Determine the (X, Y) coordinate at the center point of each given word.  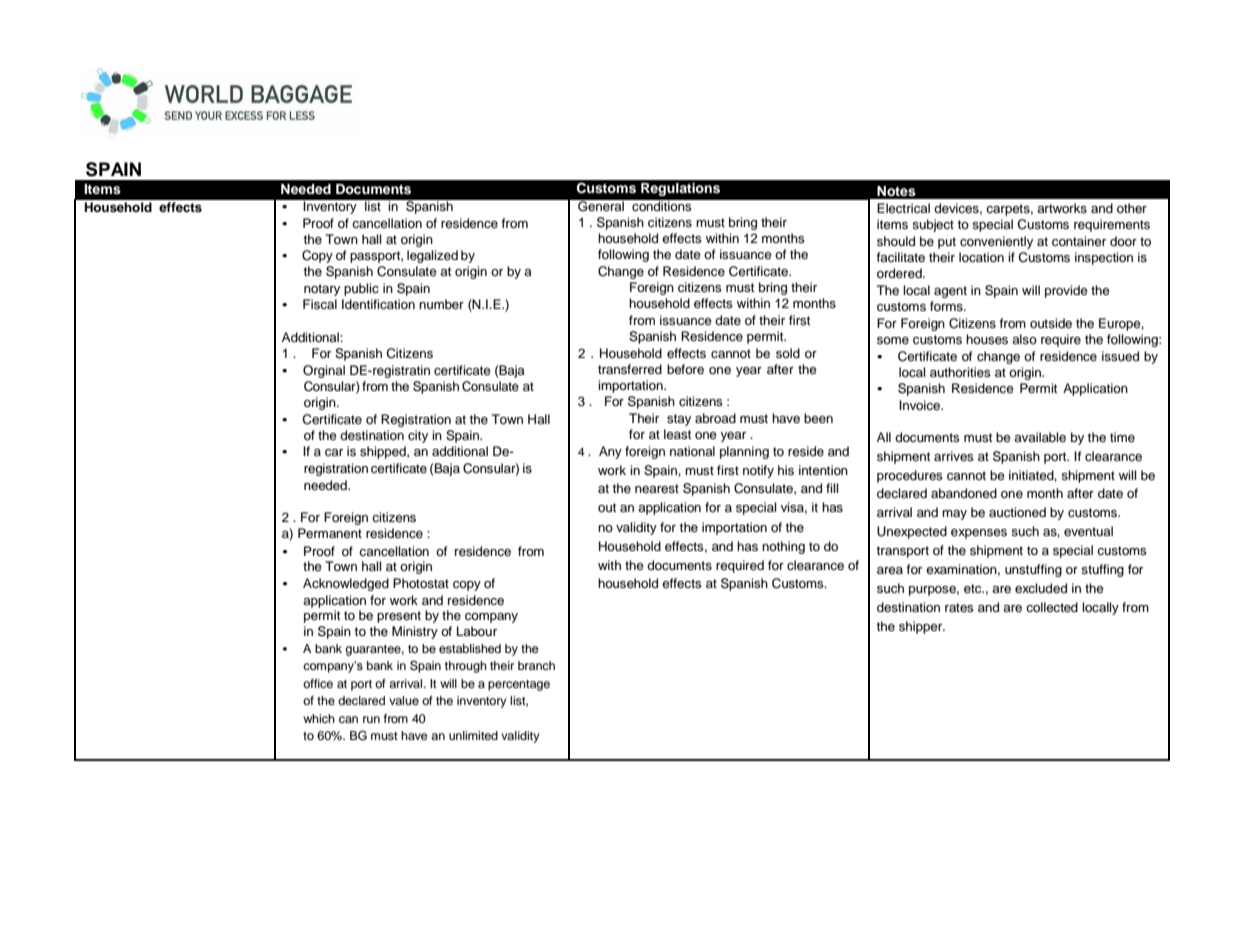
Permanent (330, 533)
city (418, 436)
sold (788, 353)
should (896, 241)
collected (1052, 607)
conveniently (996, 242)
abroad (715, 418)
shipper (922, 627)
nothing (783, 547)
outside (1051, 323)
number (441, 304)
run (371, 719)
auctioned (1017, 512)
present (399, 617)
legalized (432, 256)
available (1040, 437)
